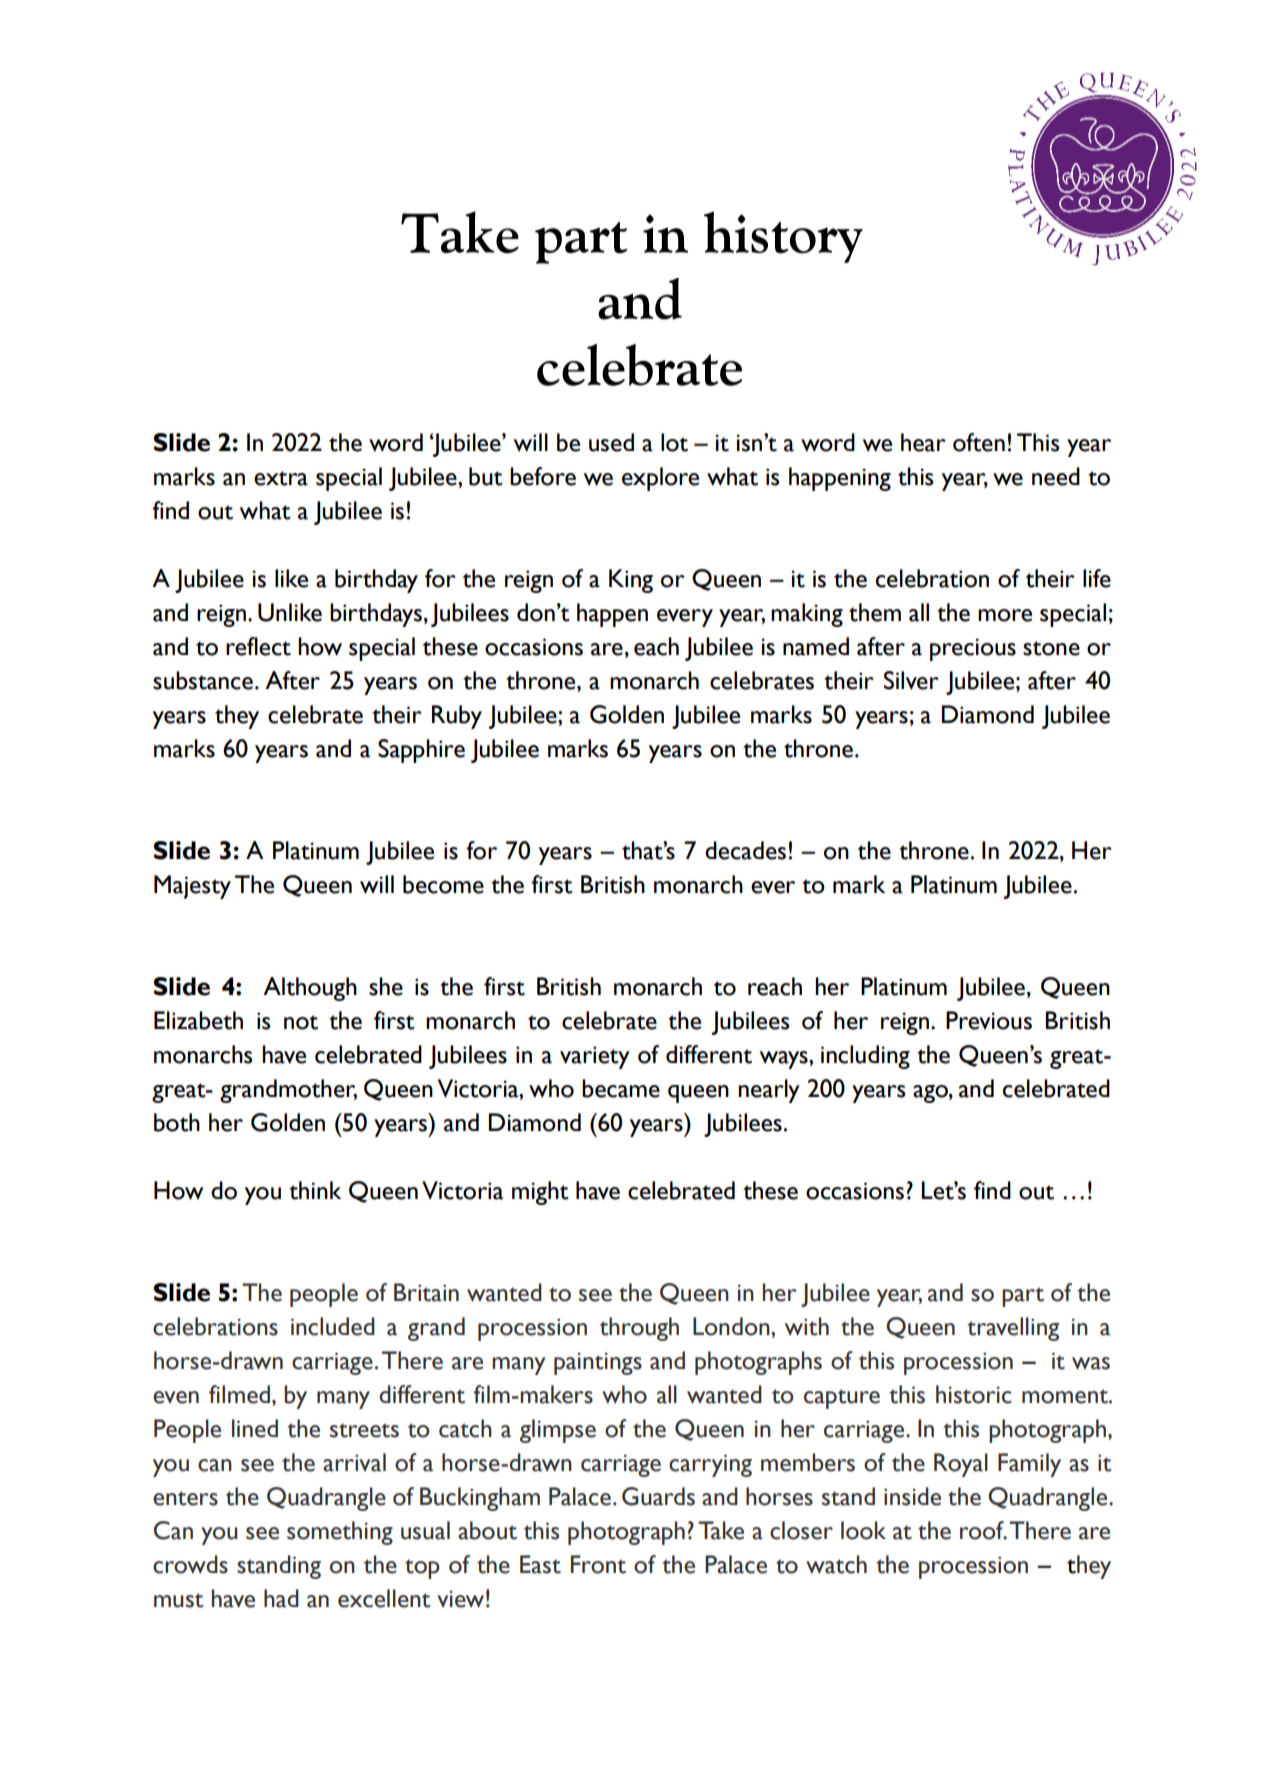  I want to click on Front, so click(598, 1564).
